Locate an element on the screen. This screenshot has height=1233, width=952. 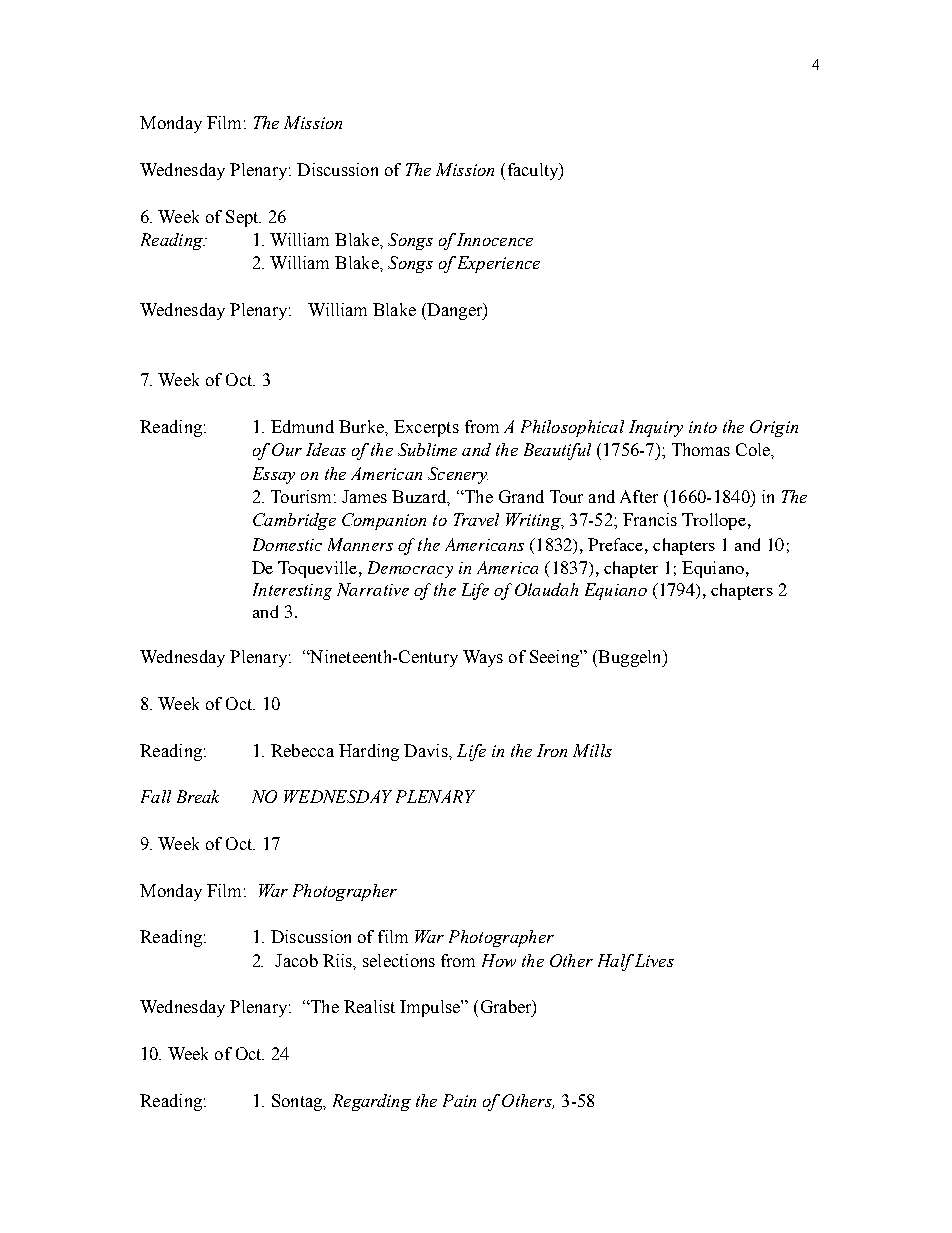
Essay is located at coordinates (274, 475).
